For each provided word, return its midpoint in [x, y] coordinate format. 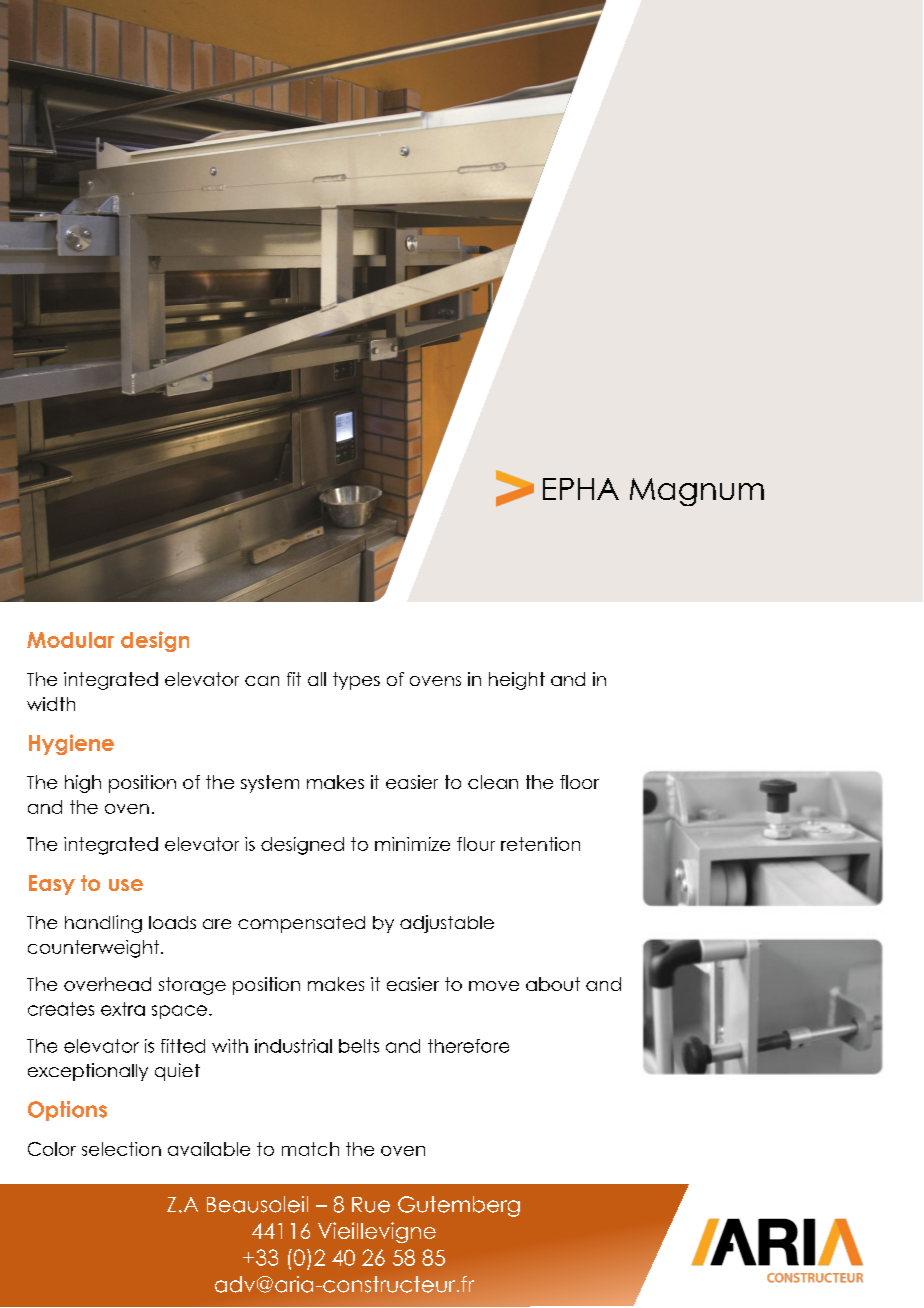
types [356, 681]
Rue [371, 1205]
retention [540, 844]
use [126, 885]
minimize [412, 844]
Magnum [697, 492]
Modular [70, 640]
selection [121, 1149]
